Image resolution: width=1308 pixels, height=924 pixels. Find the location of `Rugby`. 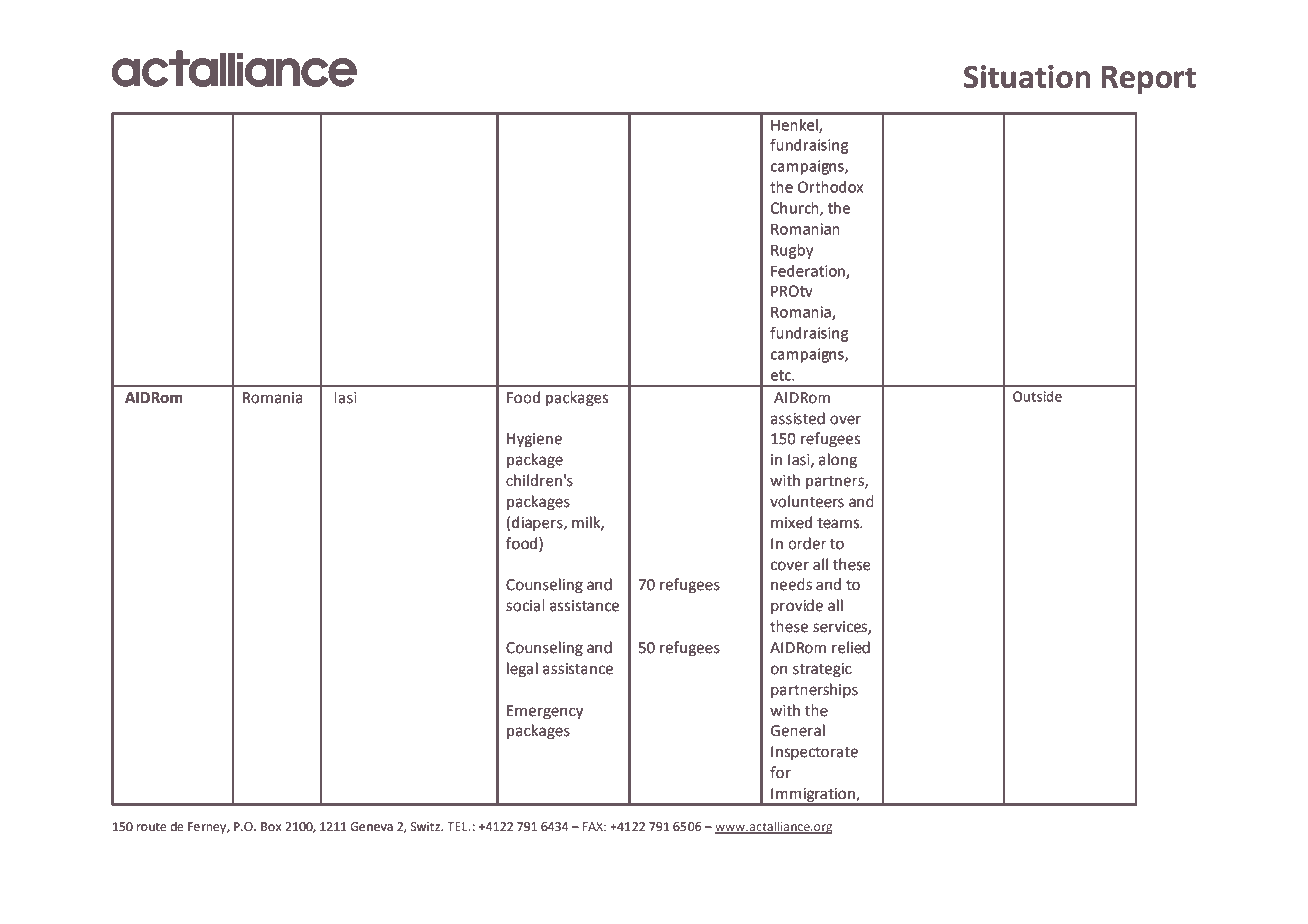

Rugby is located at coordinates (792, 251).
